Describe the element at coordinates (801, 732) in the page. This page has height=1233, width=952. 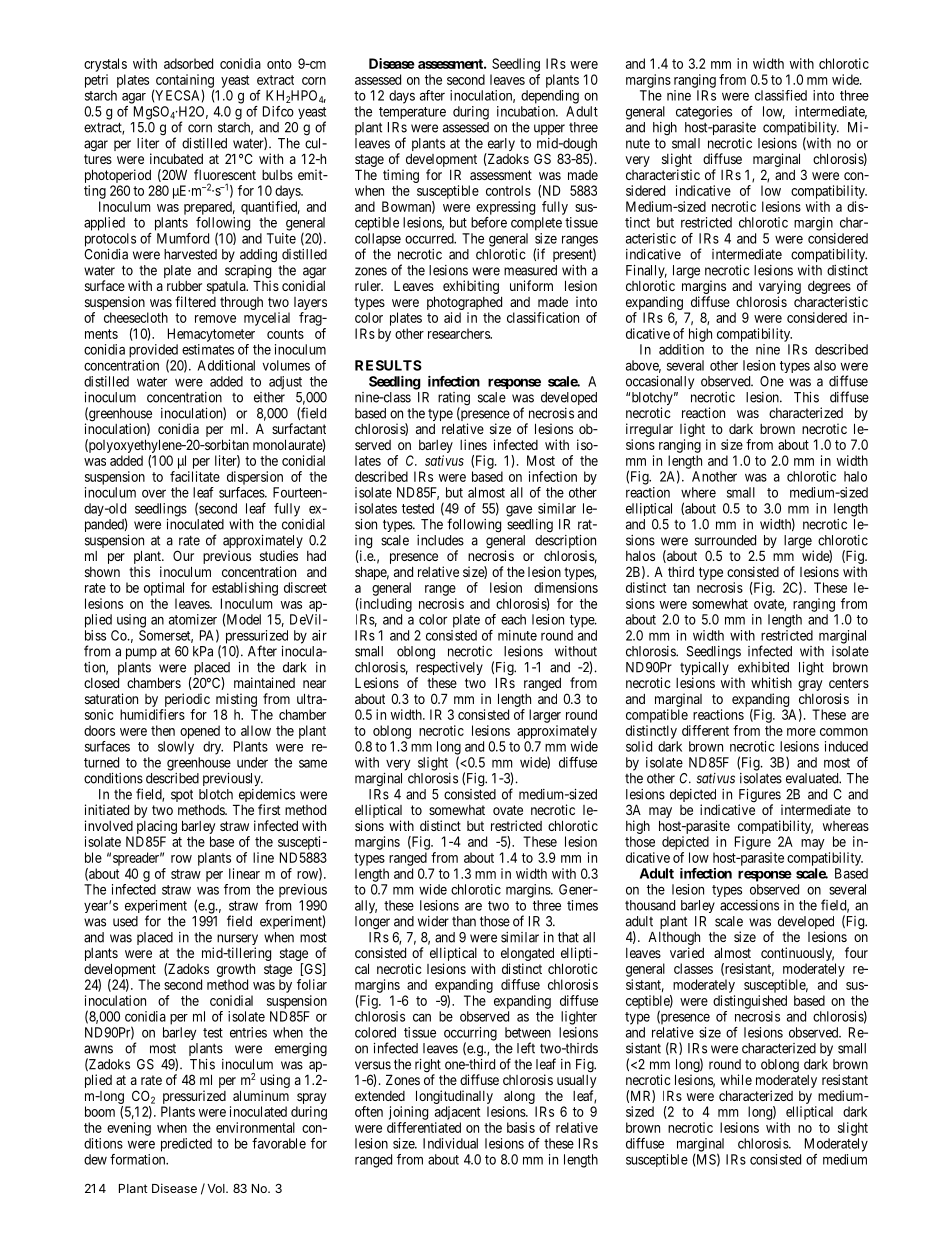
I see `more` at that location.
